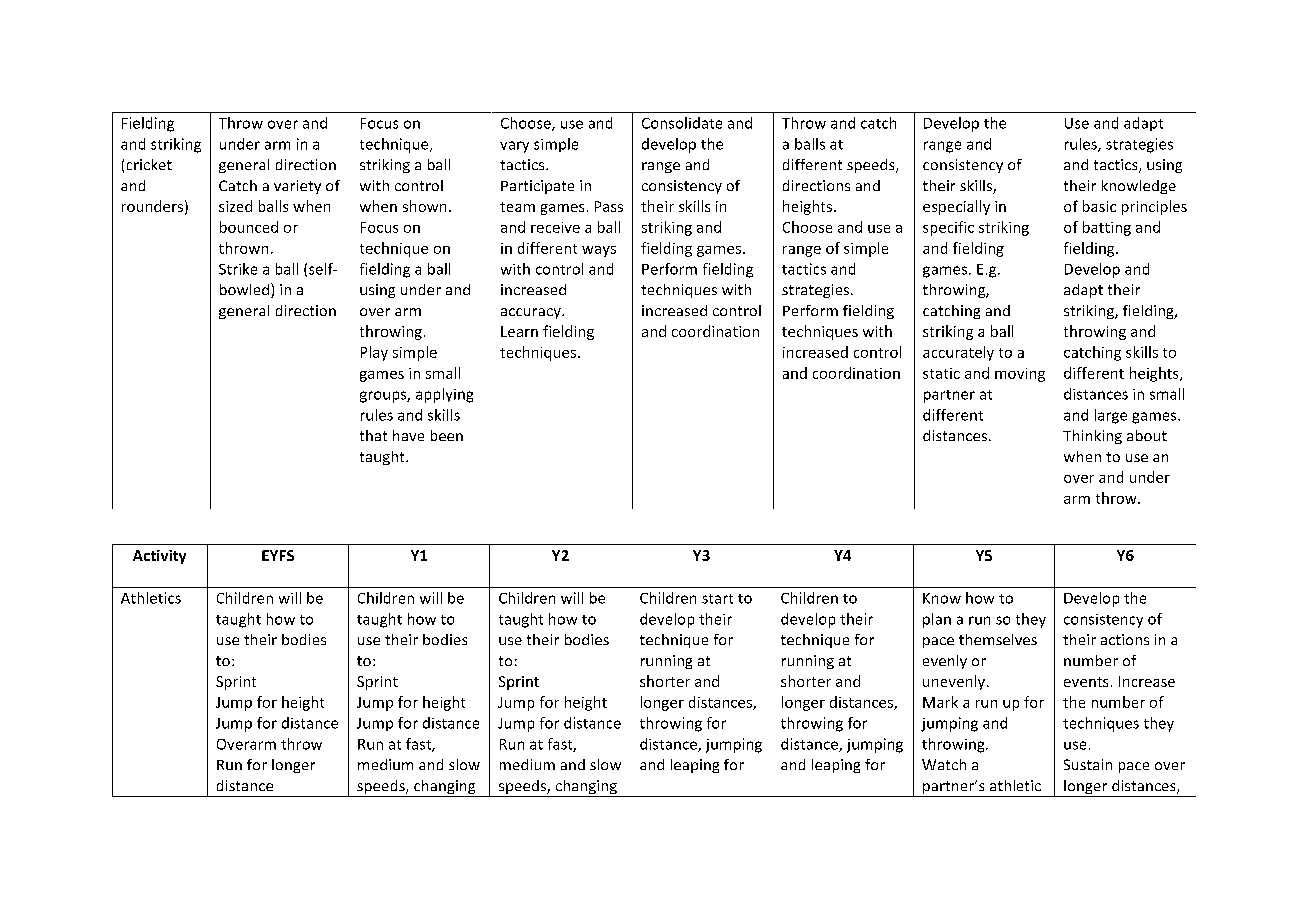 This screenshot has height=924, width=1308. Describe the element at coordinates (1099, 206) in the screenshot. I see `basic` at that location.
